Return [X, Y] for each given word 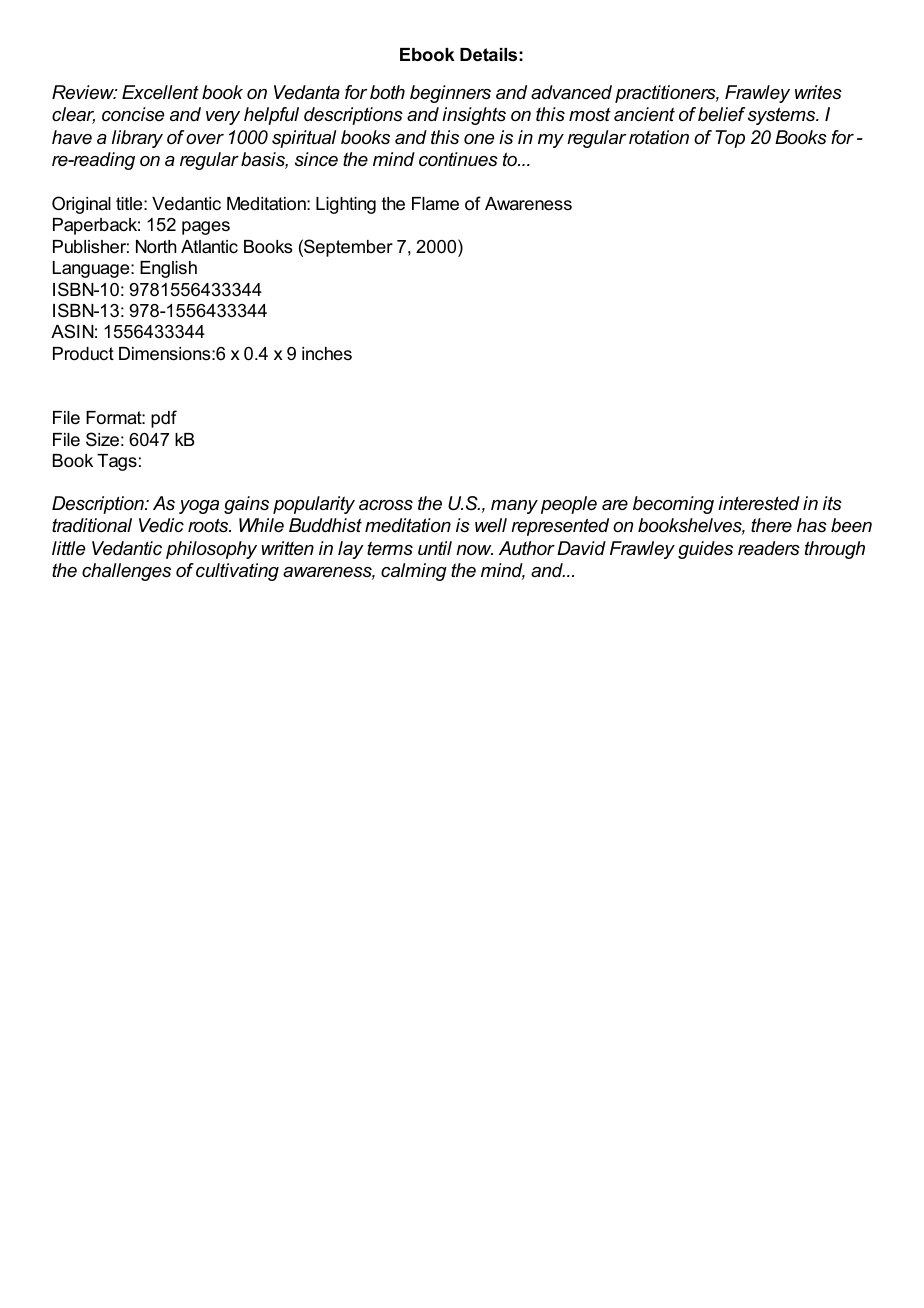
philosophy [211, 550]
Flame [435, 204]
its [832, 503]
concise [133, 114]
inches [327, 353]
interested [759, 503]
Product [83, 353]
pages [206, 228]
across [386, 505]
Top [730, 139]
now [474, 550]
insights [474, 116]
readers [769, 548]
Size [102, 439]
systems [783, 116]
